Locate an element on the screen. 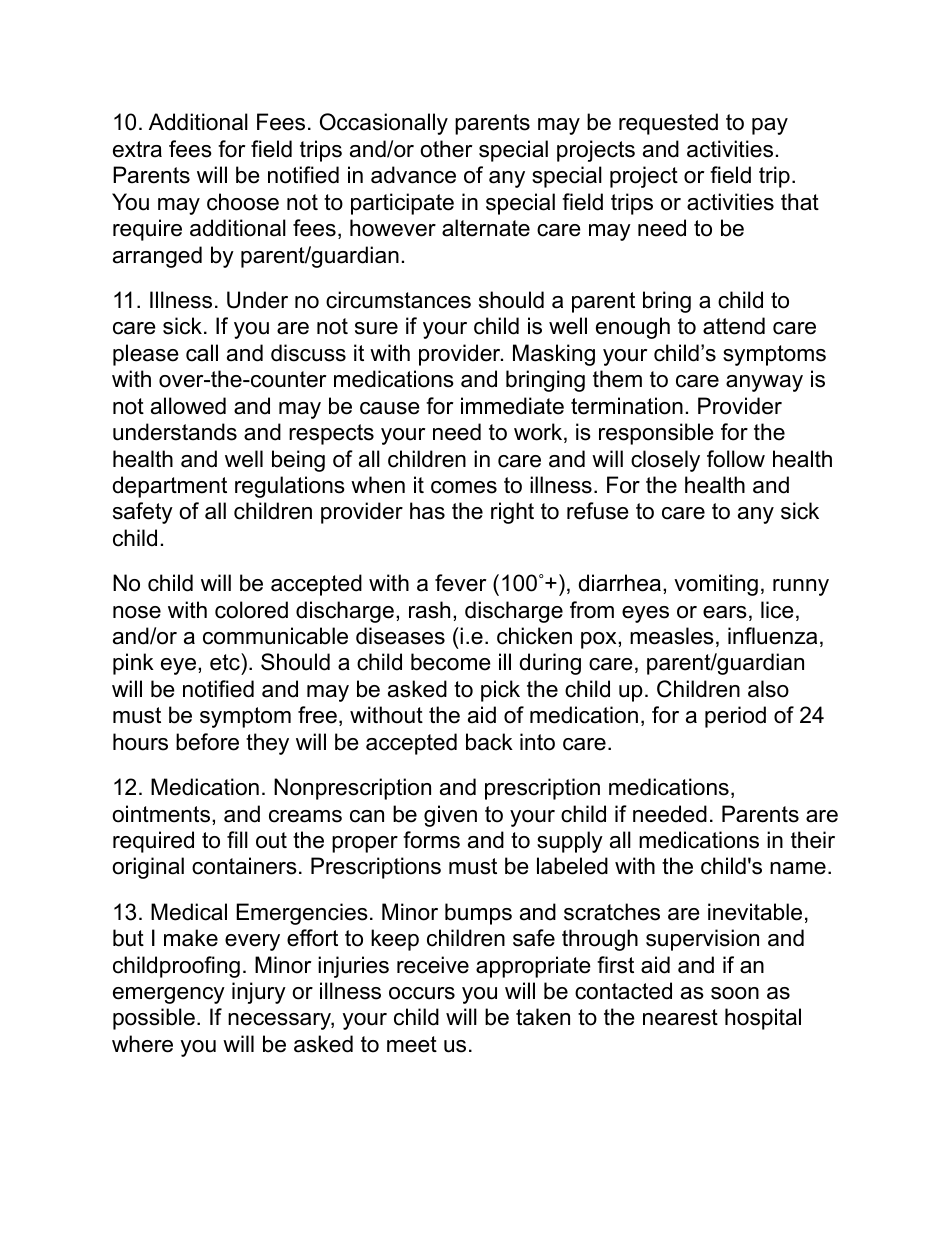  pay is located at coordinates (770, 126).
